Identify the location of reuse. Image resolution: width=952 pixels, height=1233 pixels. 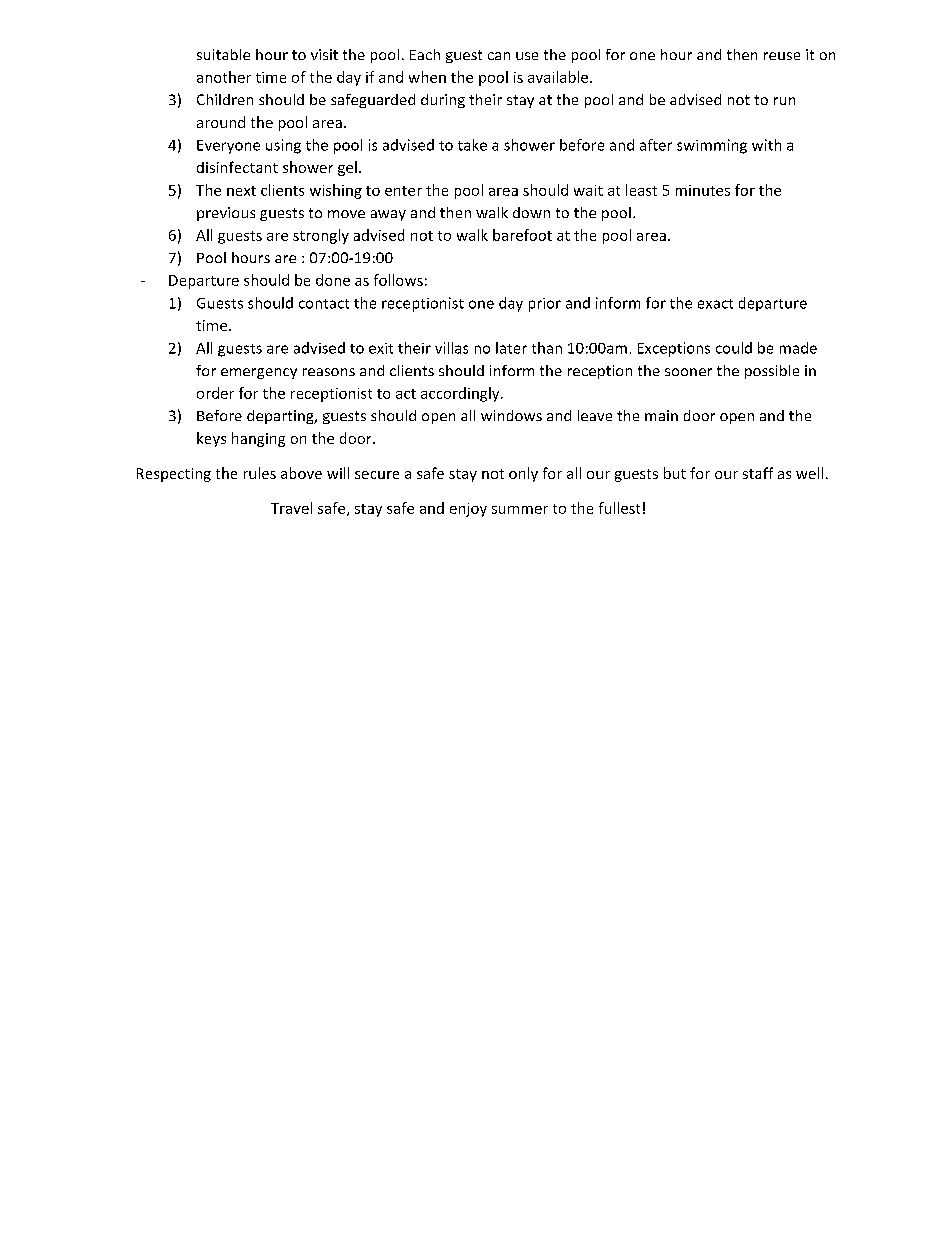
(782, 56).
